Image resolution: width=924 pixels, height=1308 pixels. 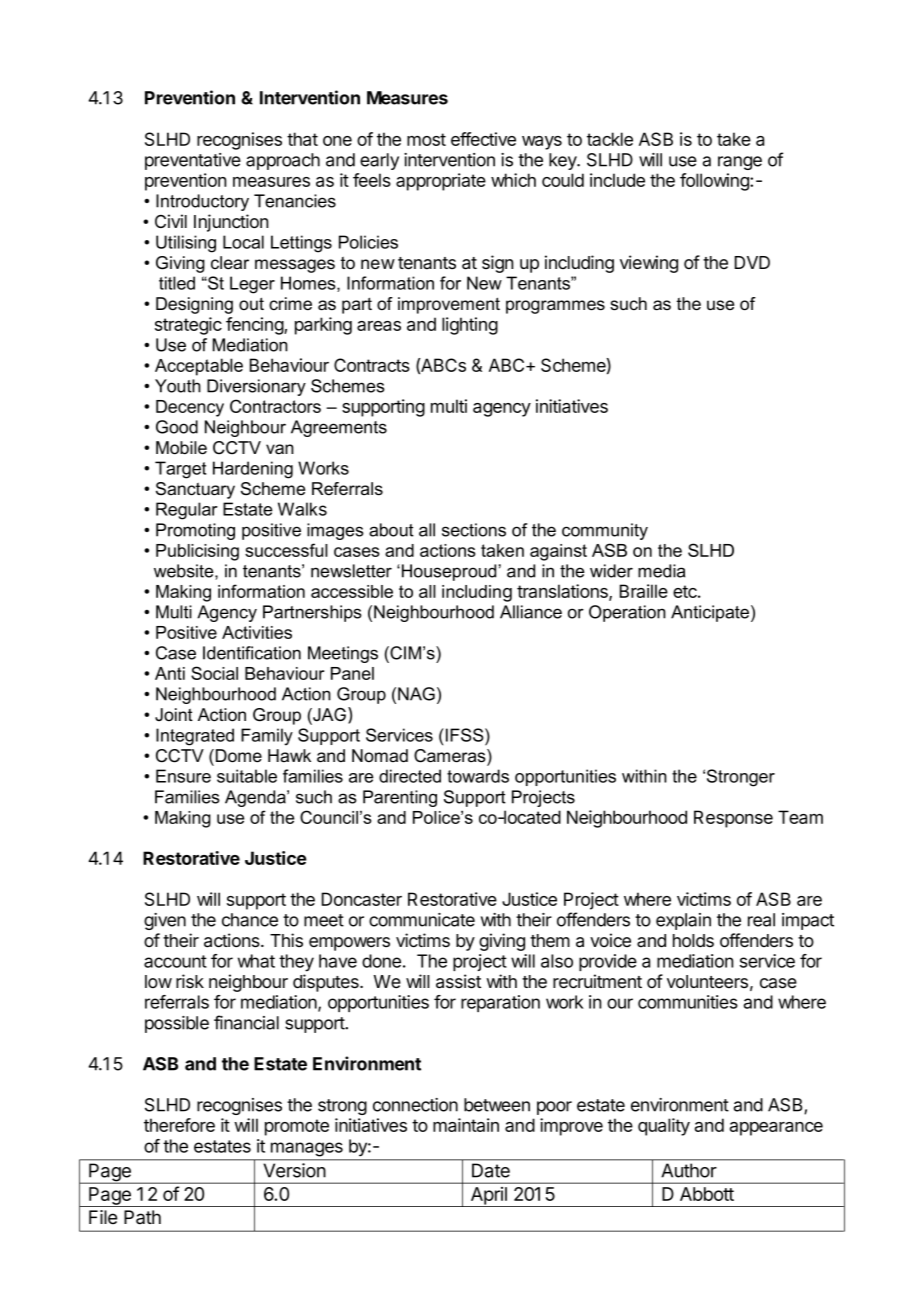 What do you see at coordinates (489, 1197) in the document?
I see `April` at bounding box center [489, 1197].
